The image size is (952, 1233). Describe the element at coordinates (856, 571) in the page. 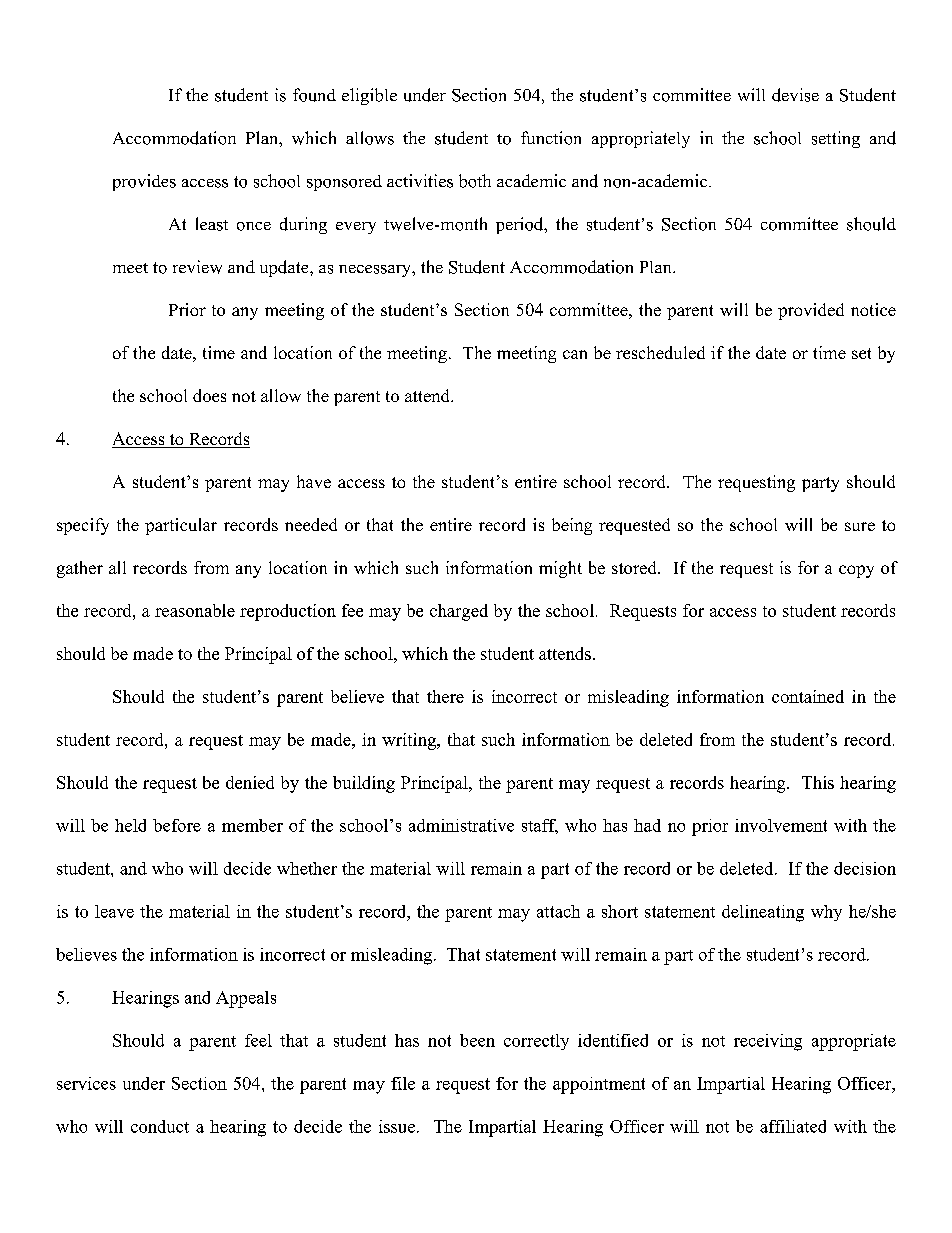

I see `copy` at that location.
